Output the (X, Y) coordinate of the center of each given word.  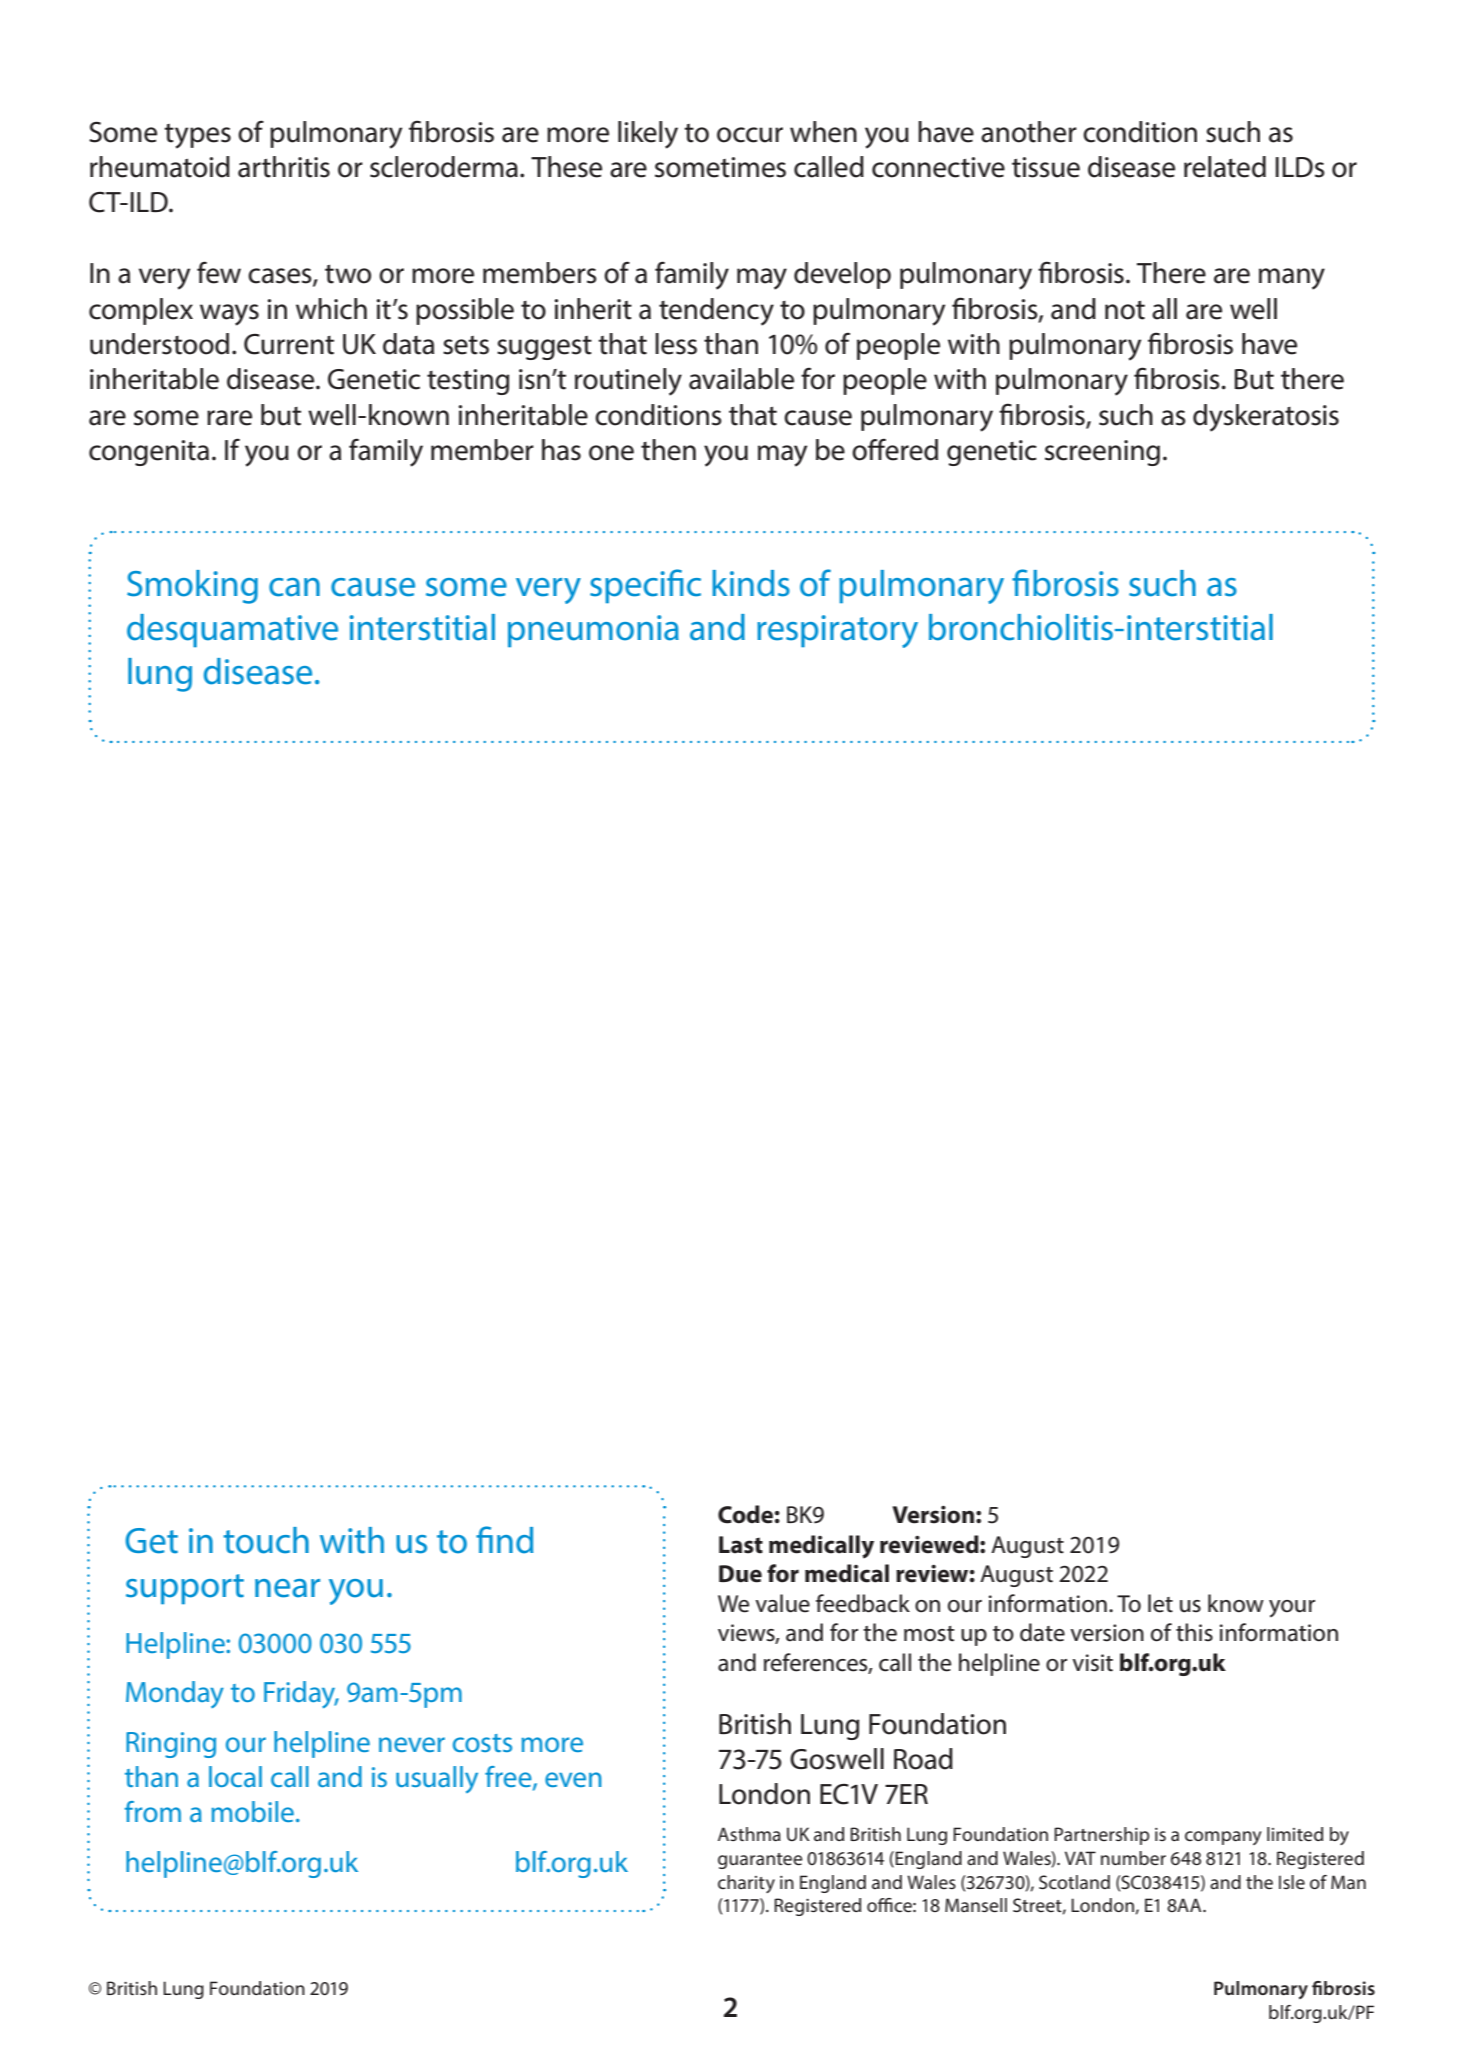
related (1225, 167)
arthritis (284, 167)
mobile (253, 1811)
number (1133, 1858)
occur (750, 135)
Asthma (749, 1834)
